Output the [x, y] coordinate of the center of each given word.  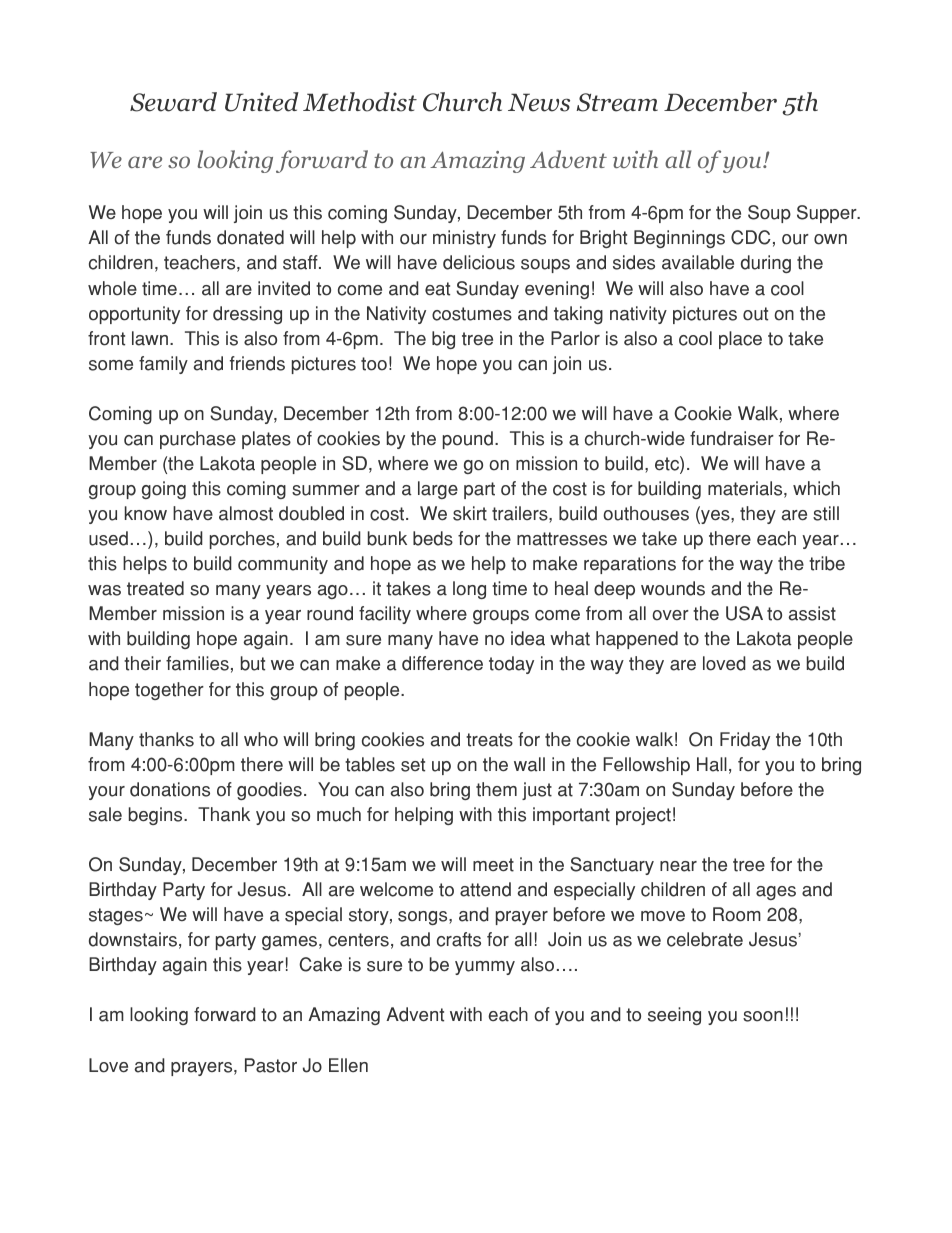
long [469, 590]
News [539, 102]
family [163, 365]
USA [744, 613]
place [740, 340]
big [443, 340]
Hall [712, 764]
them [496, 789]
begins [157, 816]
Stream [617, 102]
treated [155, 588]
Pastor [271, 1065]
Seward [173, 102]
